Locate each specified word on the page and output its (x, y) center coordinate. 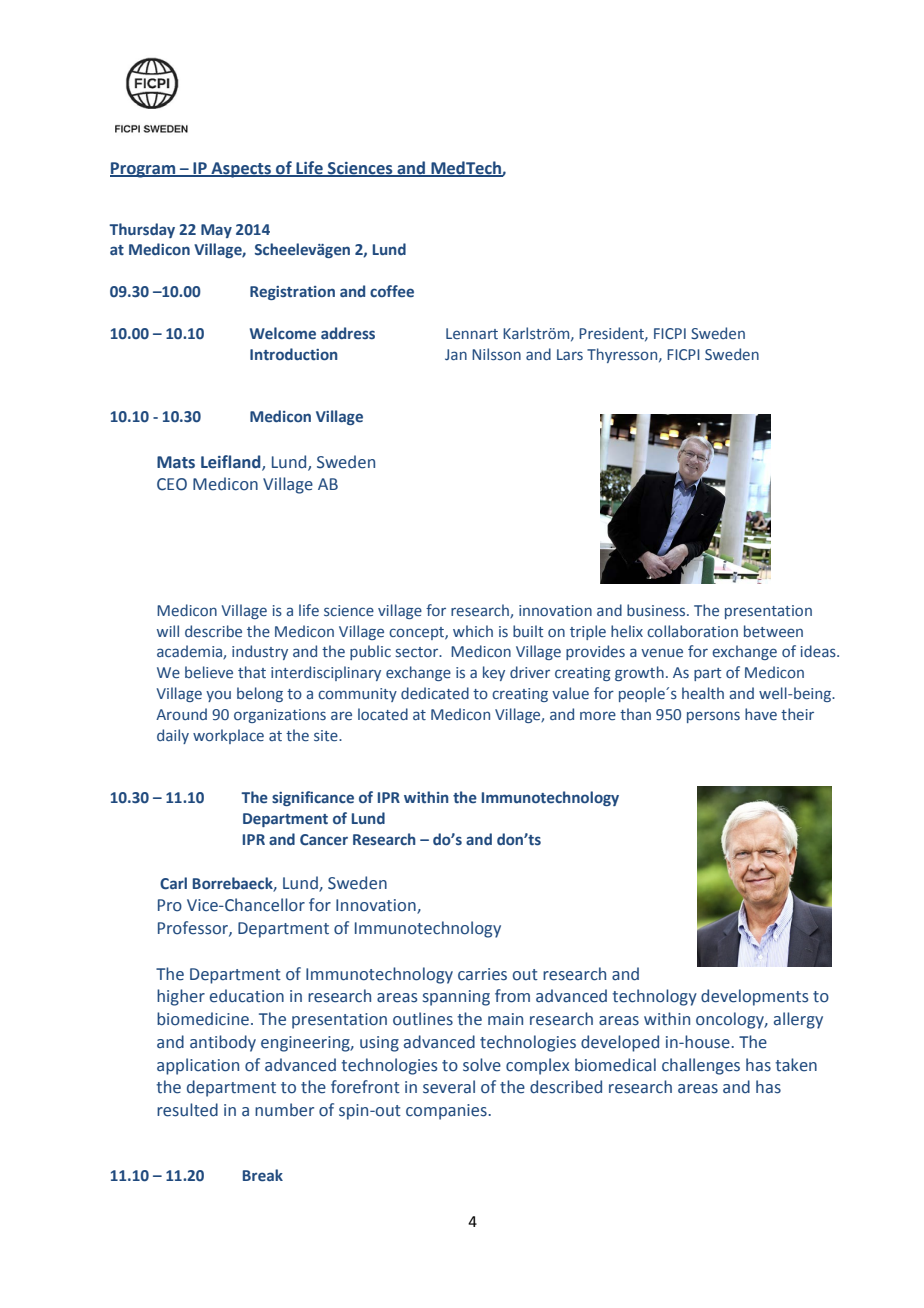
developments (754, 997)
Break (263, 1175)
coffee (392, 291)
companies (447, 1112)
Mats (176, 462)
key (494, 673)
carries (482, 974)
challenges (701, 1066)
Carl (173, 883)
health (703, 693)
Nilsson (496, 354)
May (216, 231)
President (612, 334)
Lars (570, 354)
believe (209, 672)
